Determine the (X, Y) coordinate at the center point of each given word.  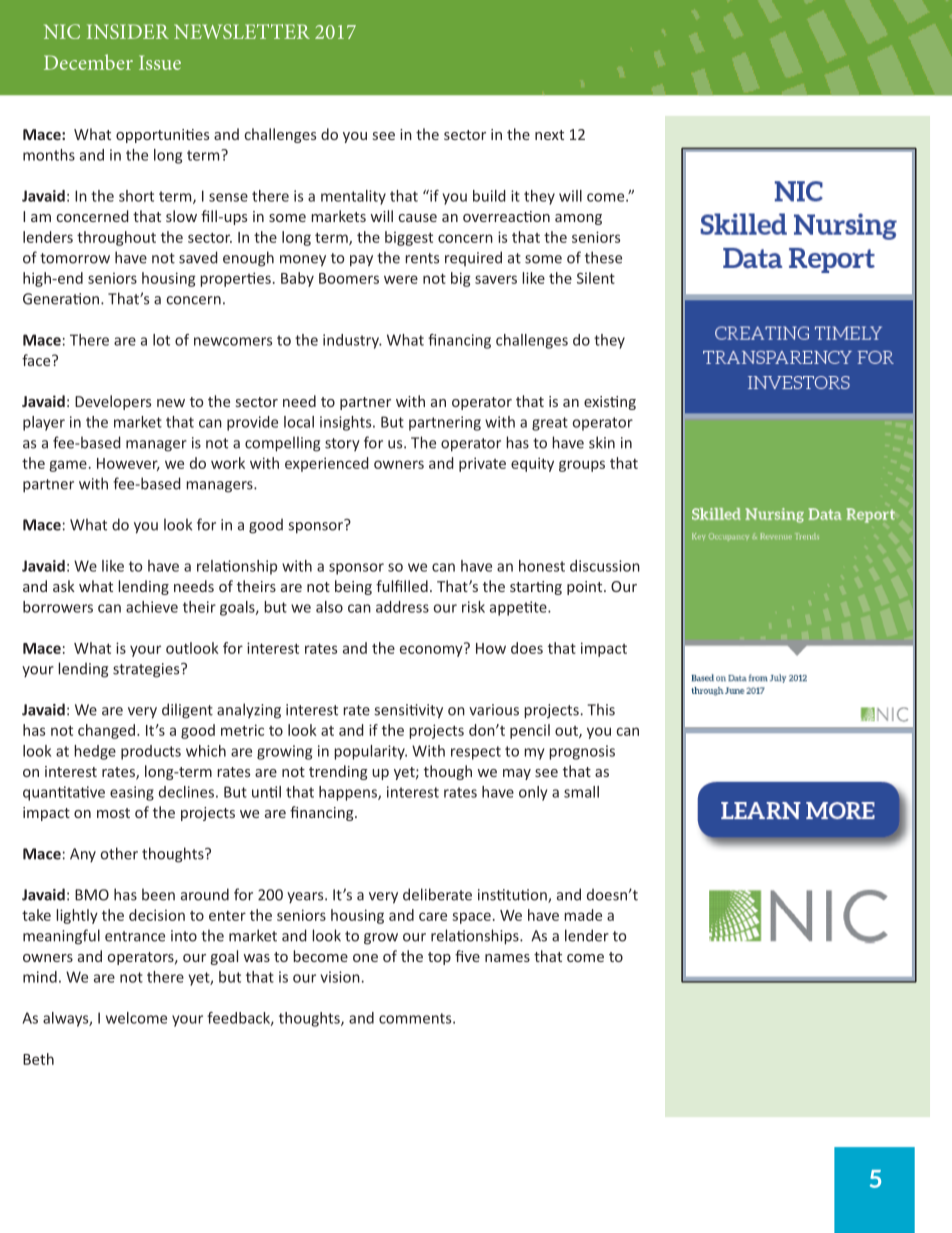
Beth (38, 1059)
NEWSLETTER (242, 31)
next (549, 135)
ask (64, 586)
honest (542, 566)
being (353, 587)
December (88, 62)
